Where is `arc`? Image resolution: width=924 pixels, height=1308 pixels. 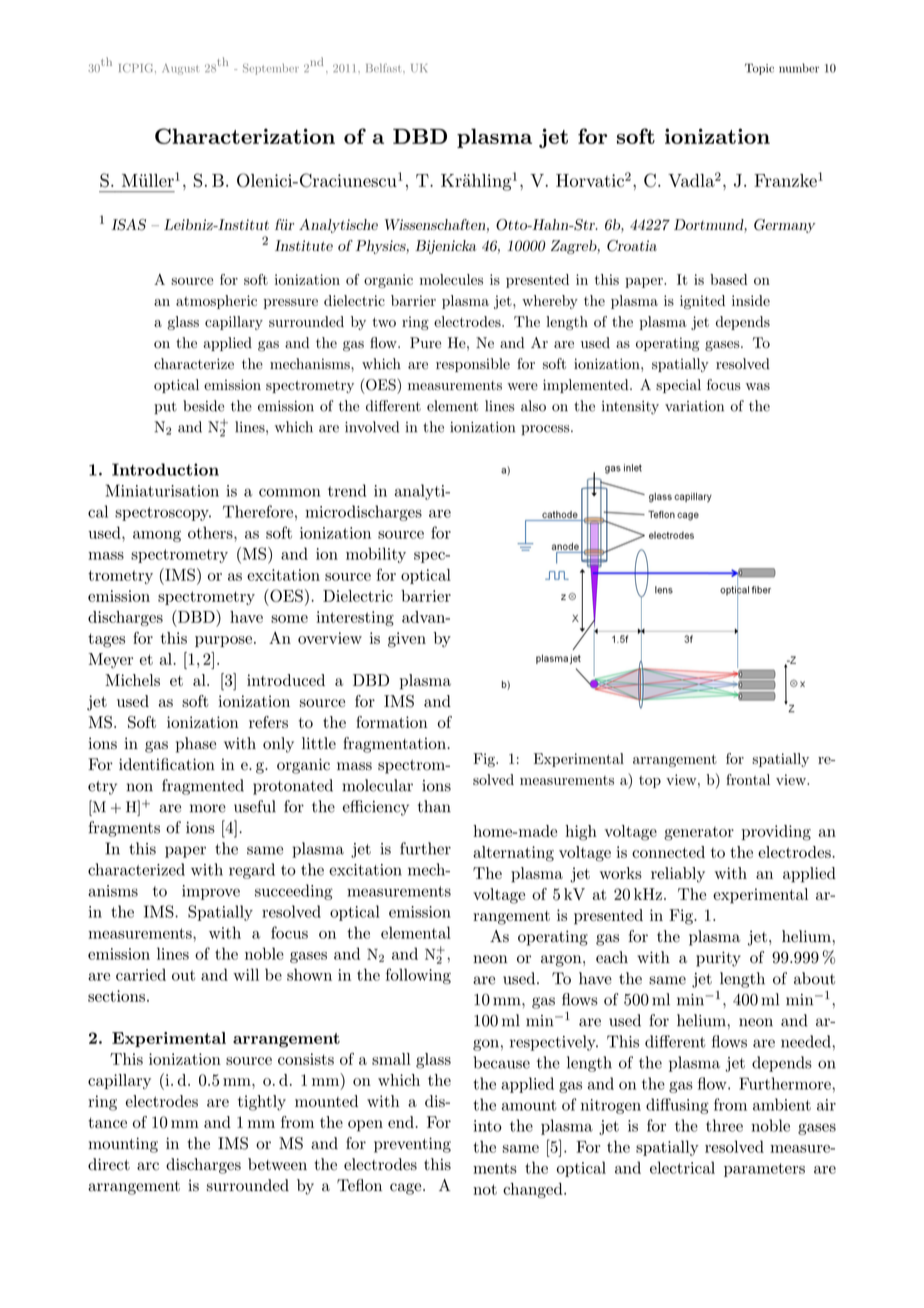 arc is located at coordinates (148, 1166).
